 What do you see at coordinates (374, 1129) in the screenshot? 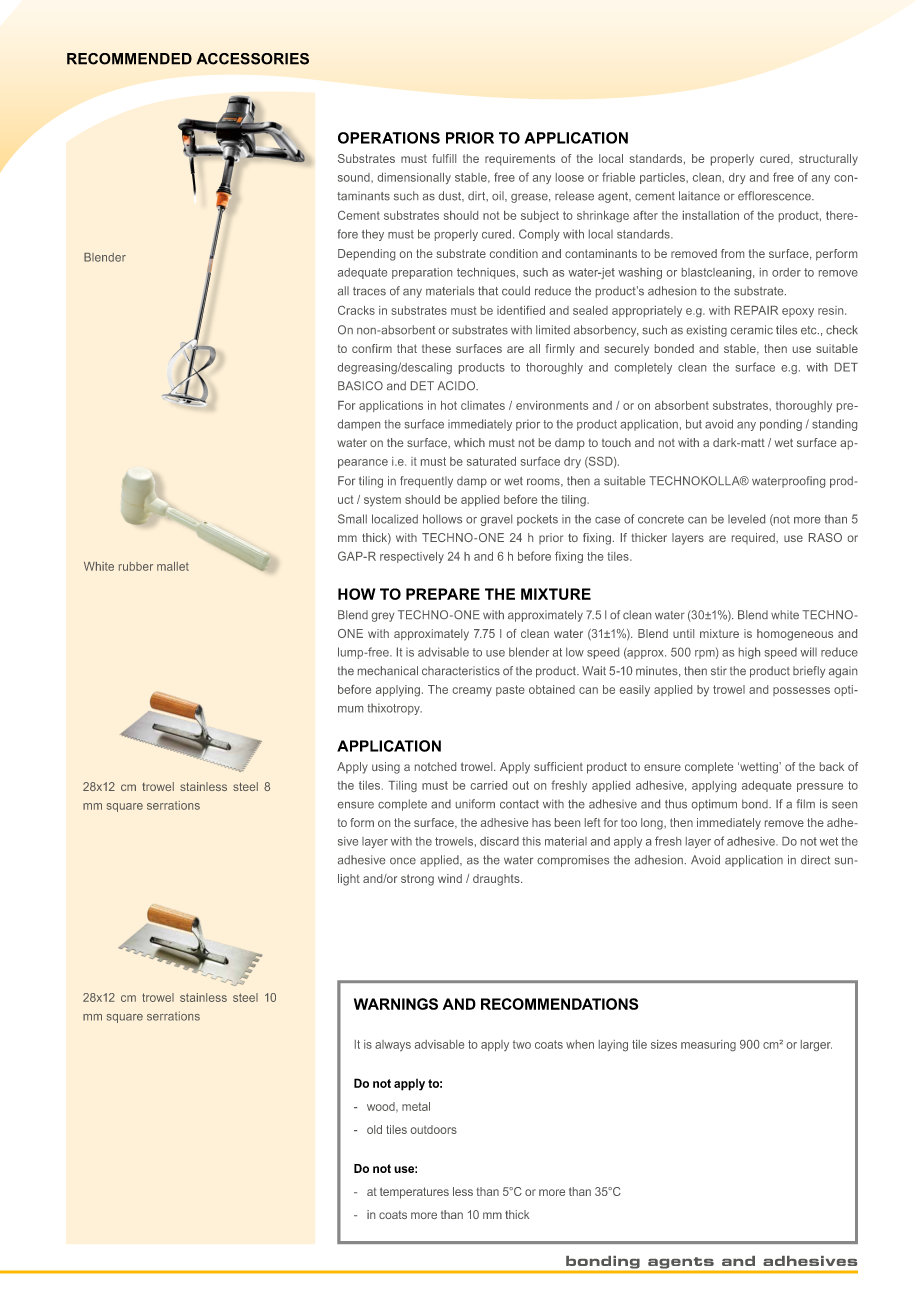
I see `old` at bounding box center [374, 1129].
